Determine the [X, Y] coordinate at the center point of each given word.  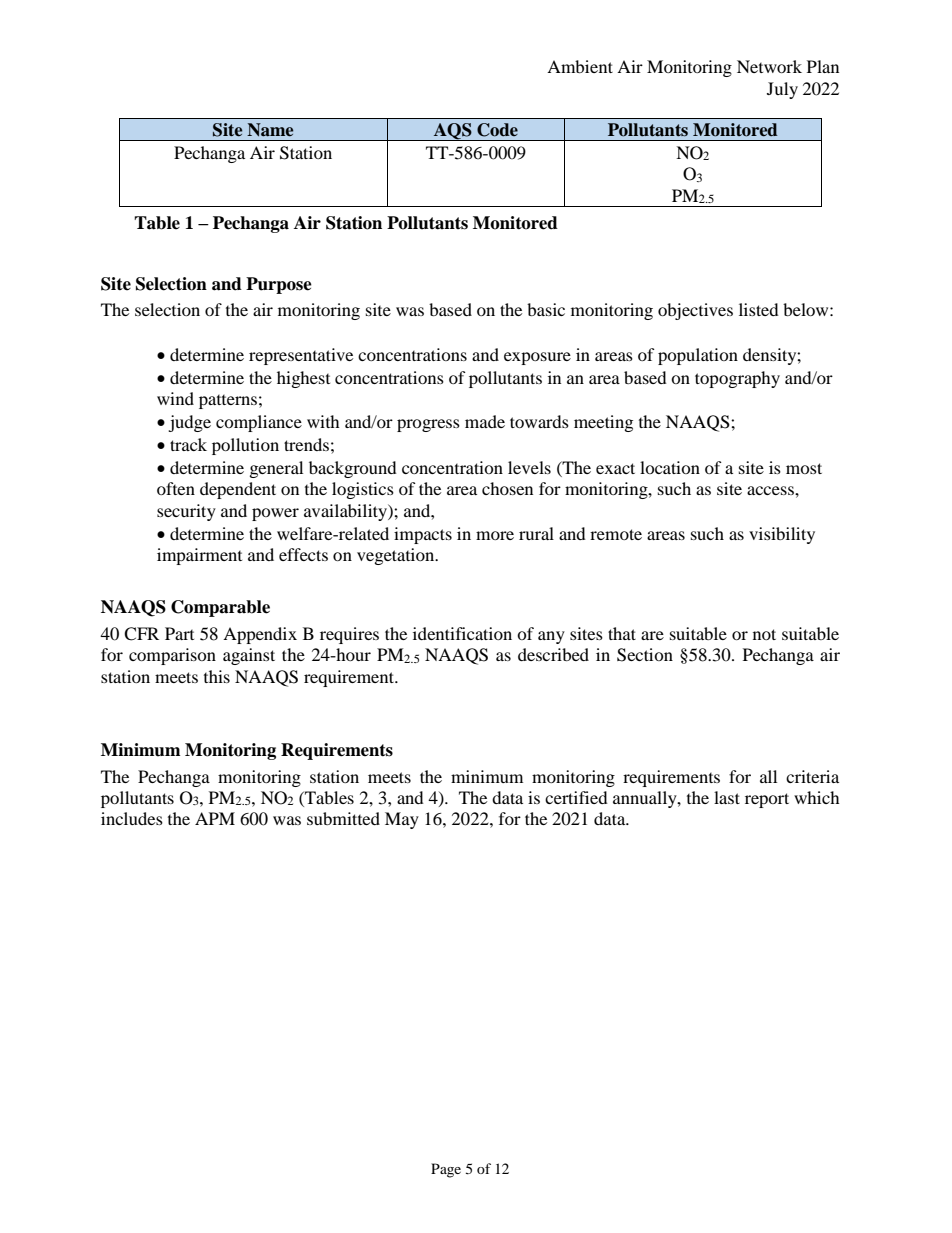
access [771, 490]
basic [546, 309]
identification [462, 633]
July [782, 90]
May [402, 820]
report [767, 800]
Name [270, 130]
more [495, 535]
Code [497, 130]
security [186, 512]
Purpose [279, 285]
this [217, 676]
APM [215, 818]
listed [759, 309]
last [727, 797]
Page [446, 1170]
